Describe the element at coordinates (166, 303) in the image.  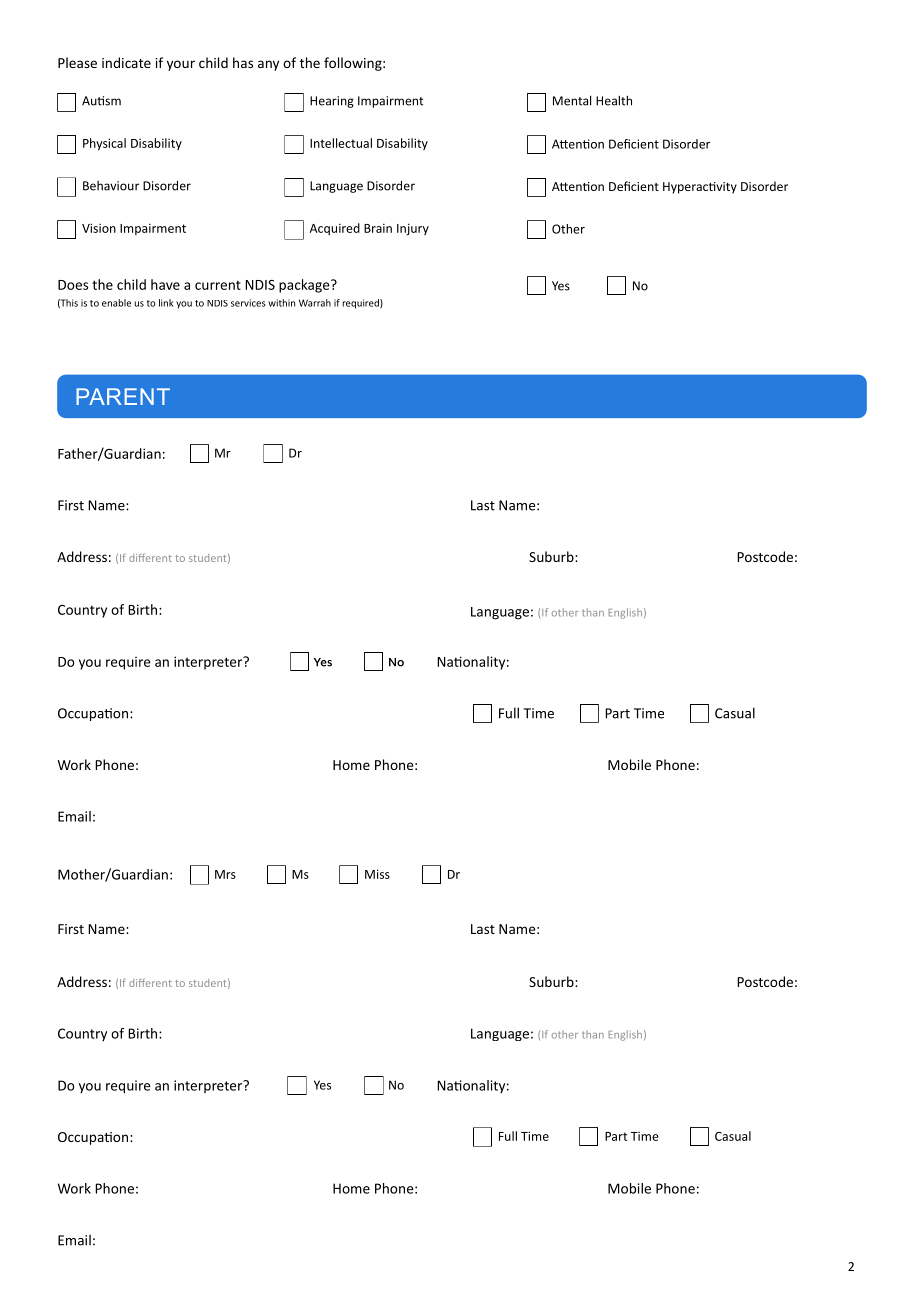
I see `link` at that location.
